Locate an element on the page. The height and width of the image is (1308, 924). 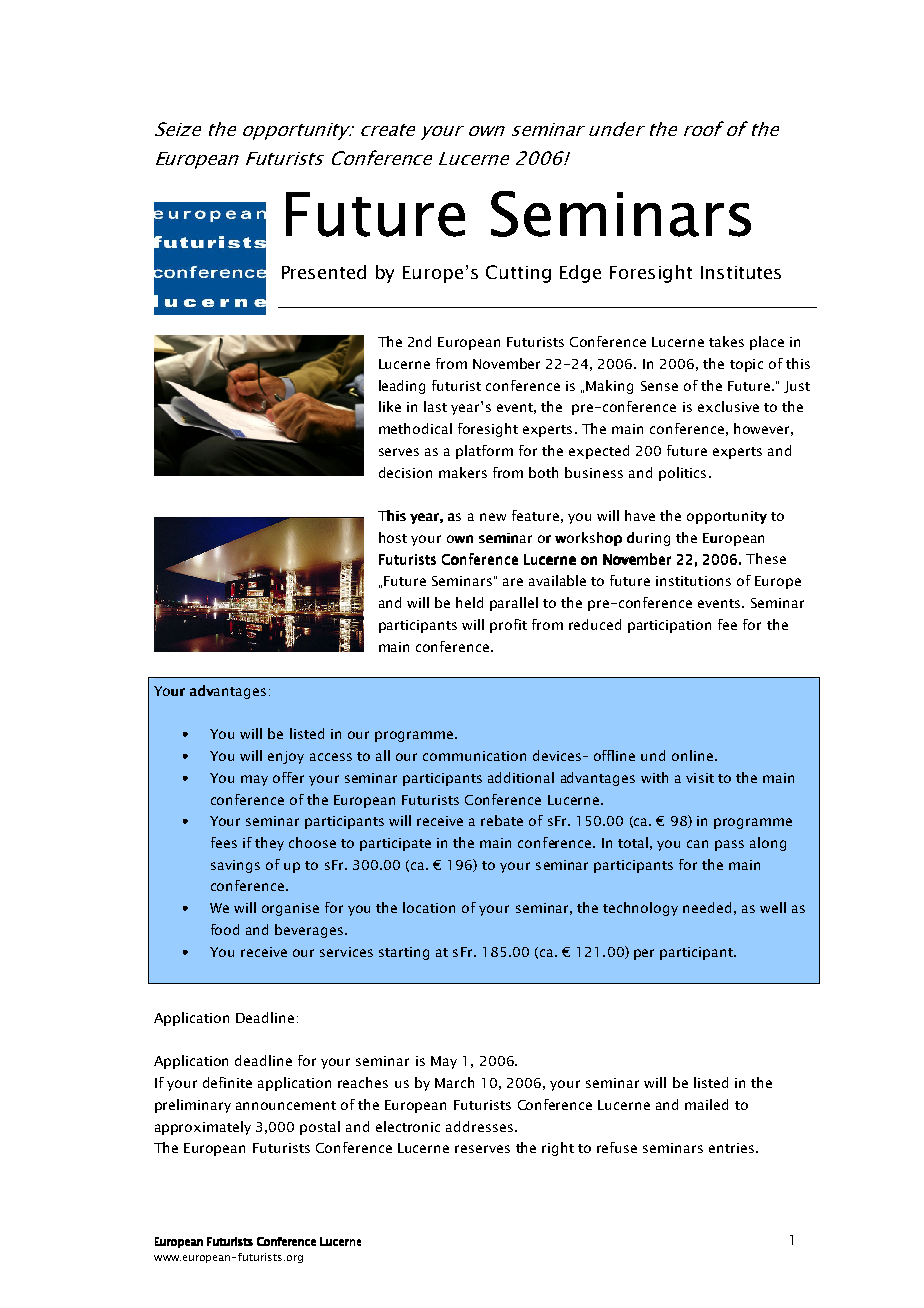
online is located at coordinates (692, 755).
